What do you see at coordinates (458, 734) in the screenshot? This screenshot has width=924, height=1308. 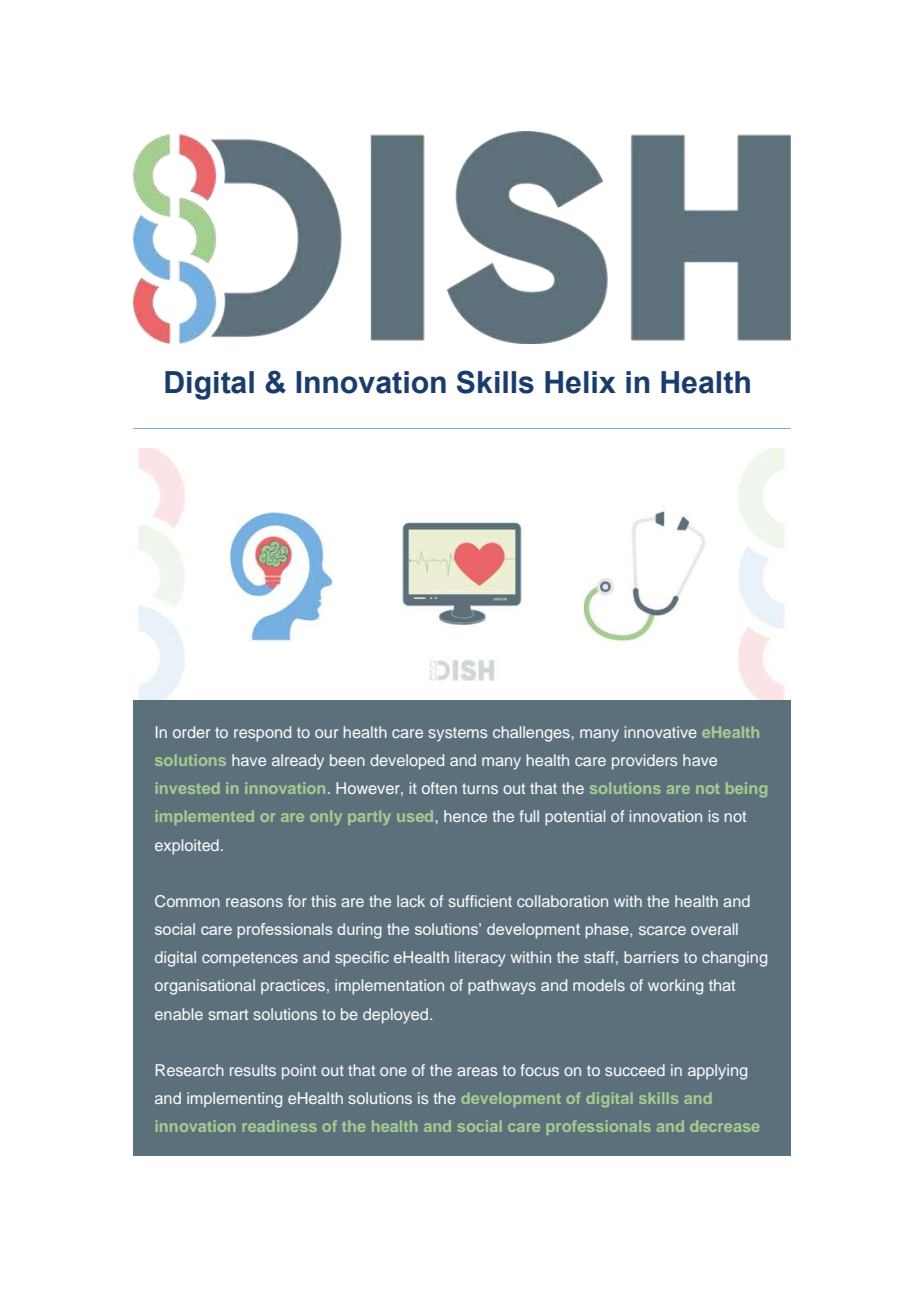 I see `systems` at bounding box center [458, 734].
